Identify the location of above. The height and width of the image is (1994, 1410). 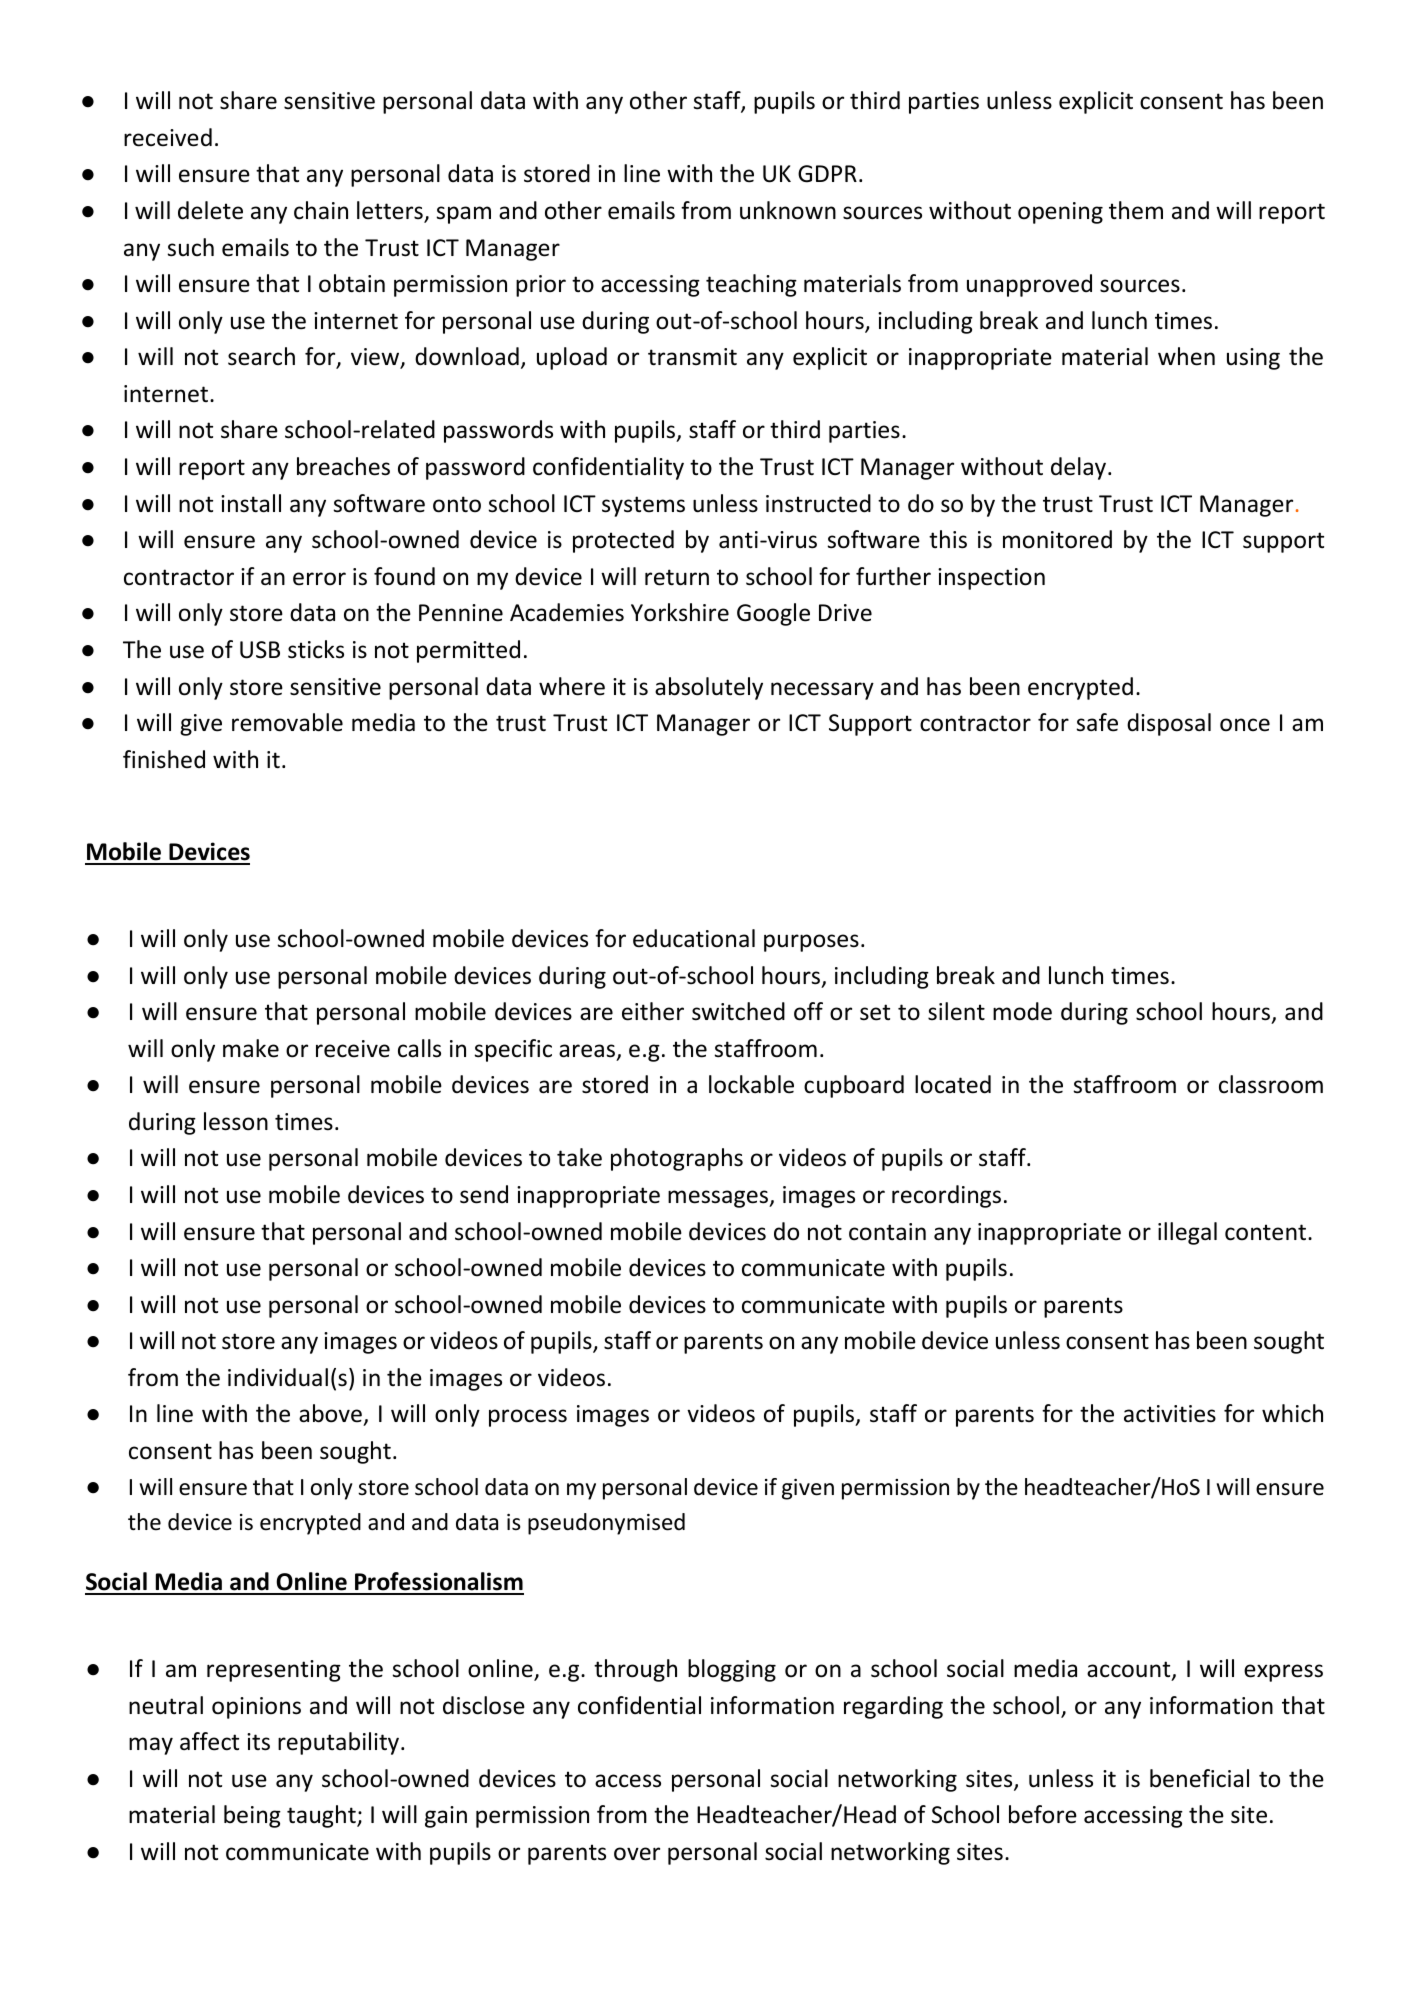
(331, 1415).
